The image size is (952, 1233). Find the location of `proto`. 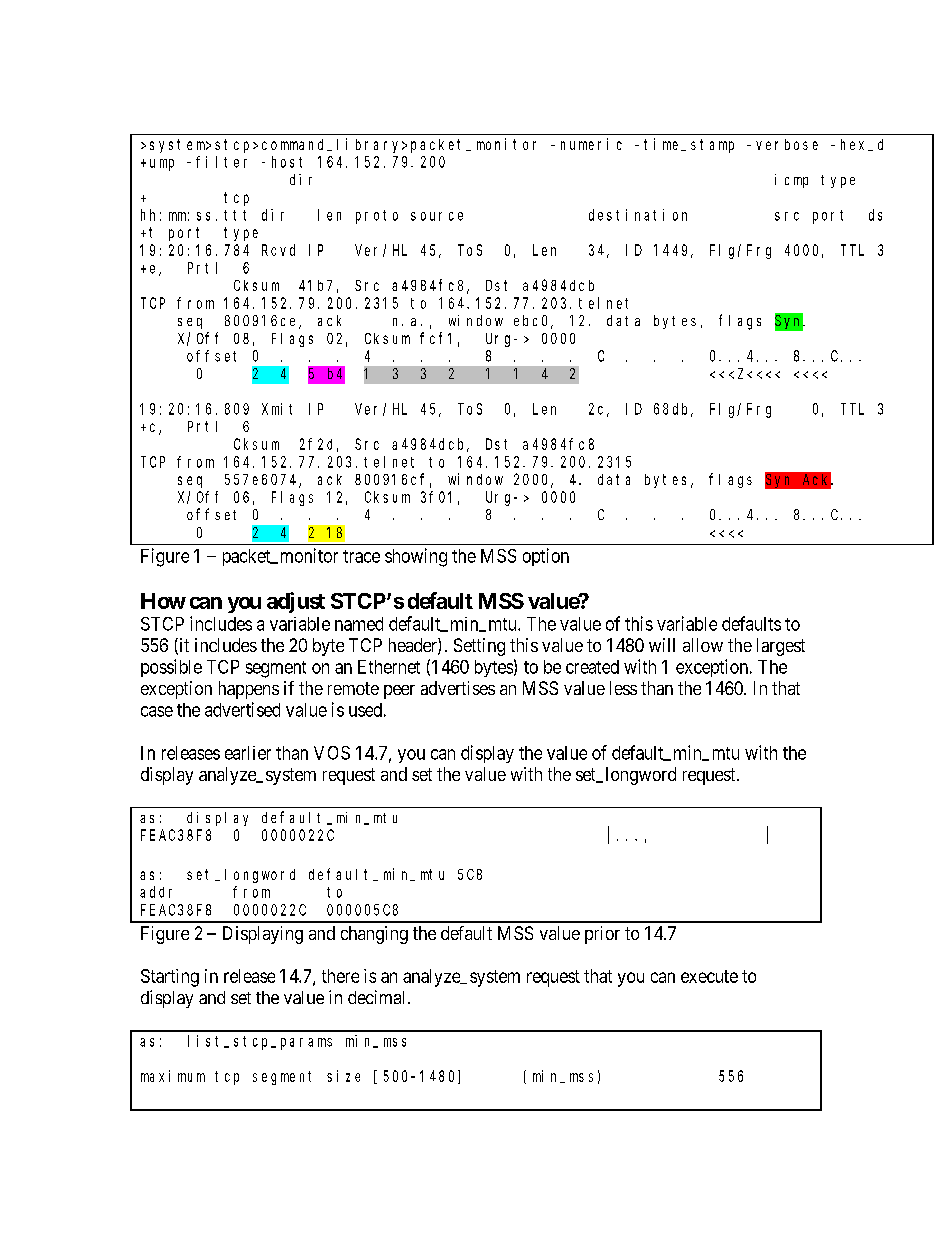

proto is located at coordinates (377, 217).
